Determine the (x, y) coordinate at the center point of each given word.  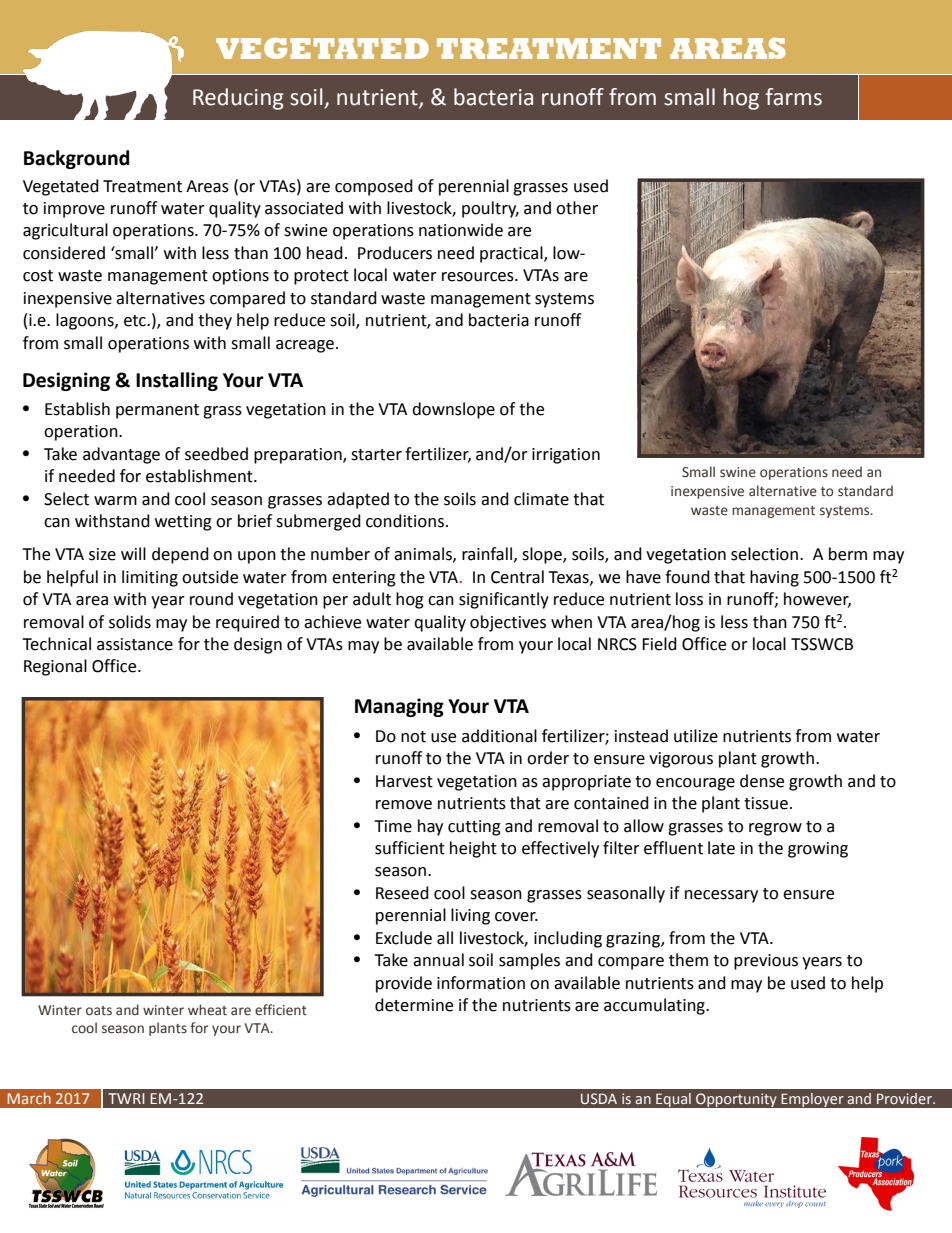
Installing (177, 381)
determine (414, 1005)
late (721, 848)
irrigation (566, 456)
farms (794, 97)
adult (372, 599)
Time (393, 826)
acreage (305, 346)
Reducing (238, 99)
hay (430, 827)
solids (130, 622)
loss (689, 599)
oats (99, 1011)
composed (374, 187)
